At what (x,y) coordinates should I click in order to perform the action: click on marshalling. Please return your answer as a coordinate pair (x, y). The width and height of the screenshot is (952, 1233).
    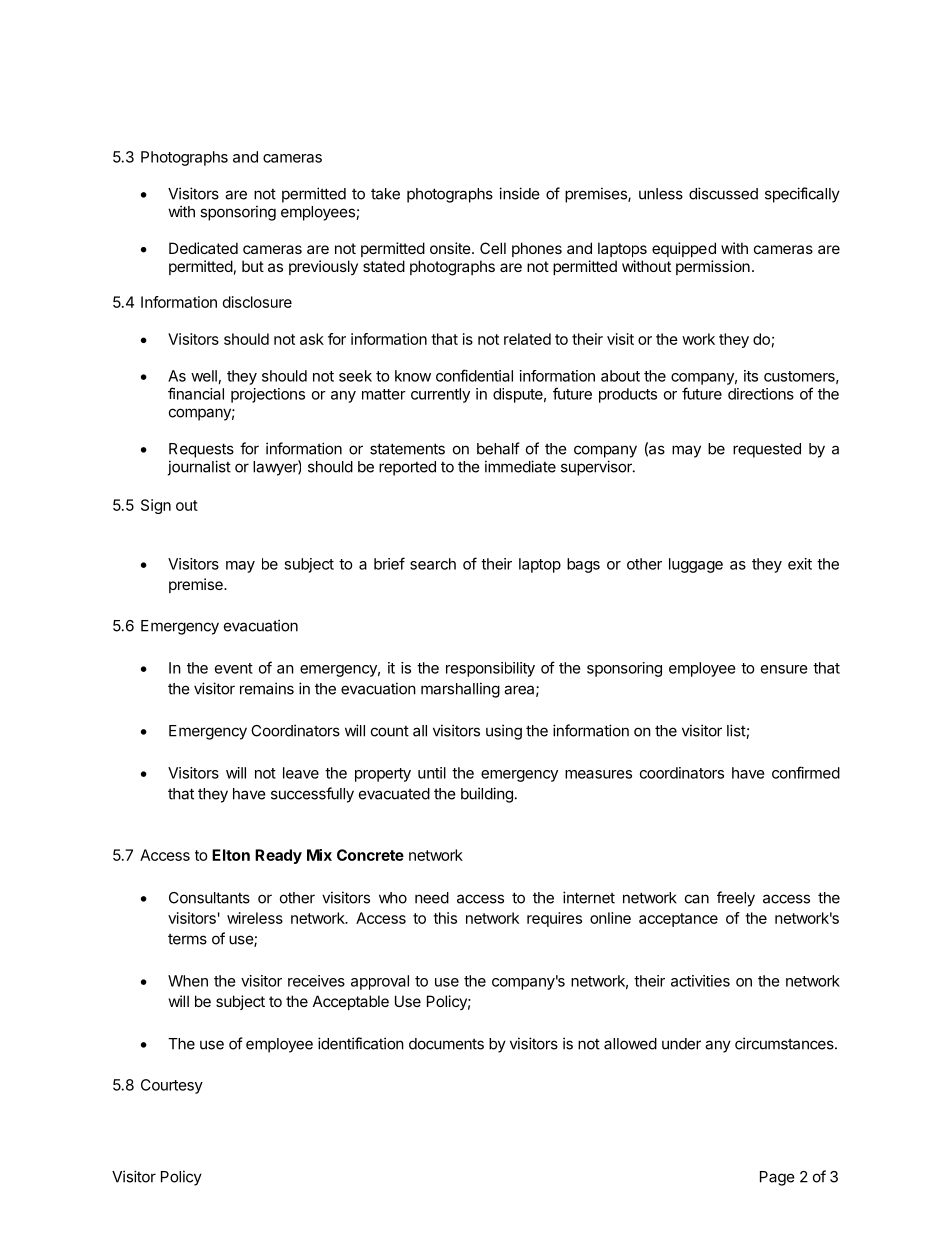
    Looking at the image, I should click on (460, 690).
